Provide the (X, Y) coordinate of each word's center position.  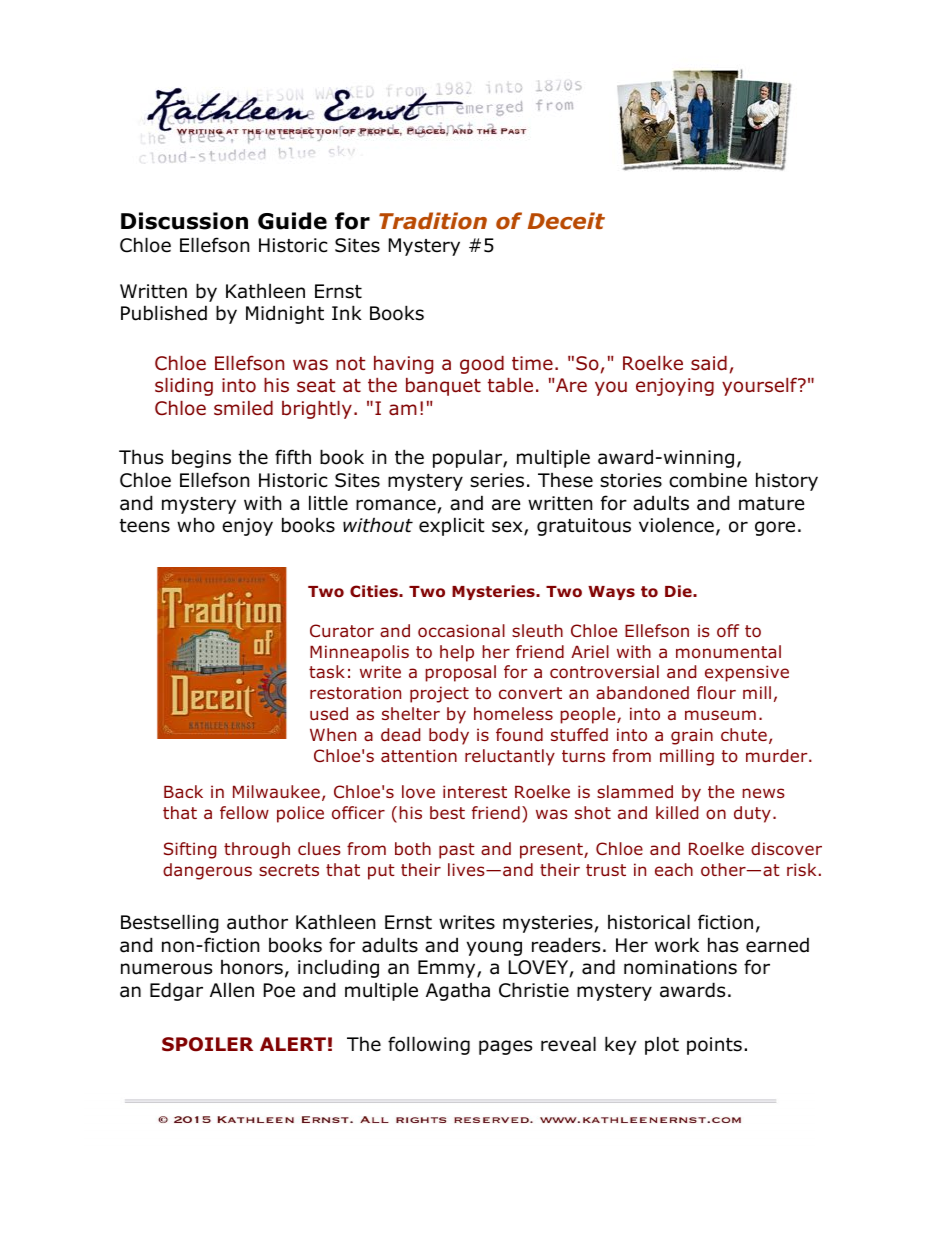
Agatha (458, 992)
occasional (461, 631)
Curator (342, 631)
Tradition (433, 221)
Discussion (184, 221)
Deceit (566, 221)
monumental (728, 651)
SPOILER (207, 1044)
